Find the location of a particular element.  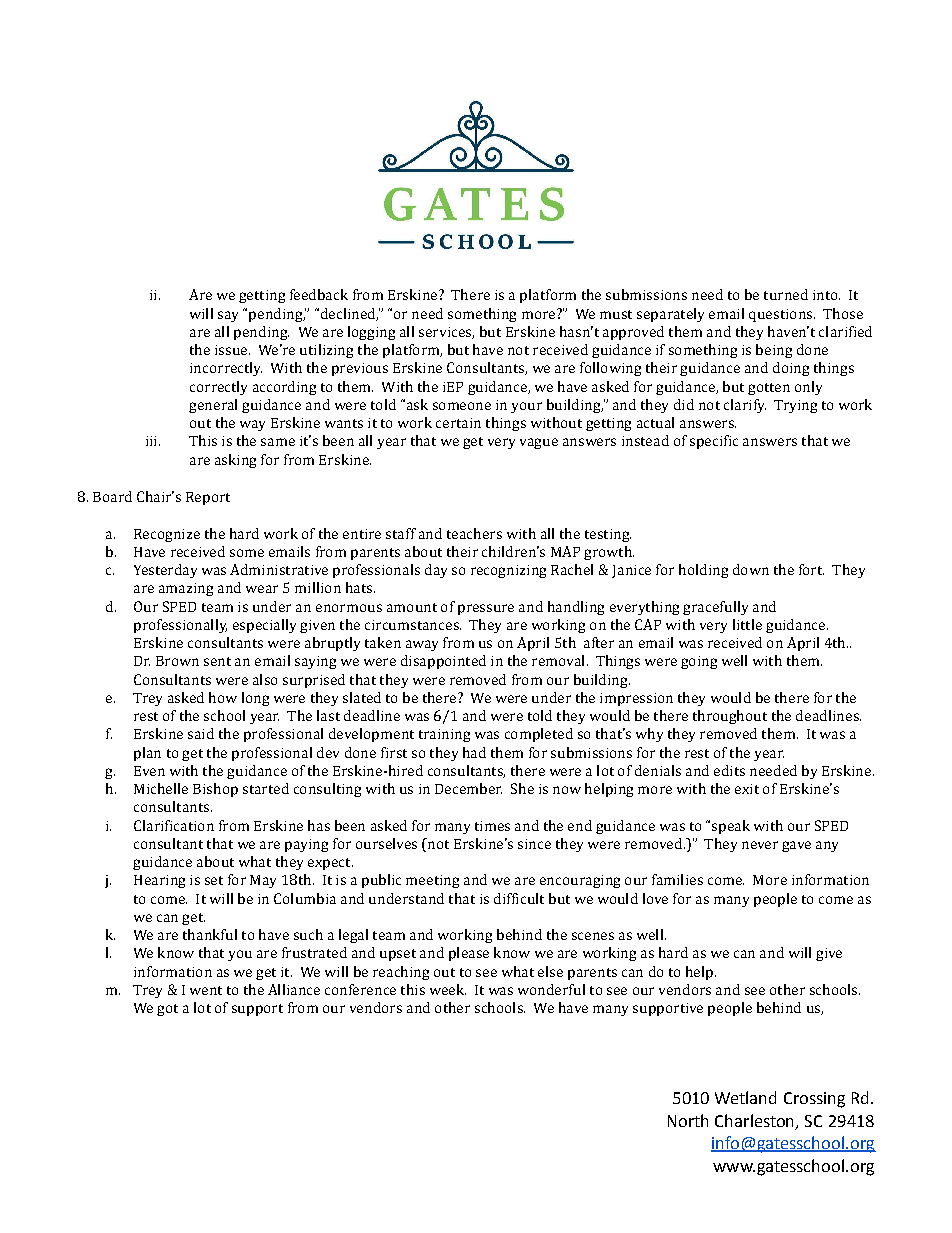

went is located at coordinates (206, 990).
